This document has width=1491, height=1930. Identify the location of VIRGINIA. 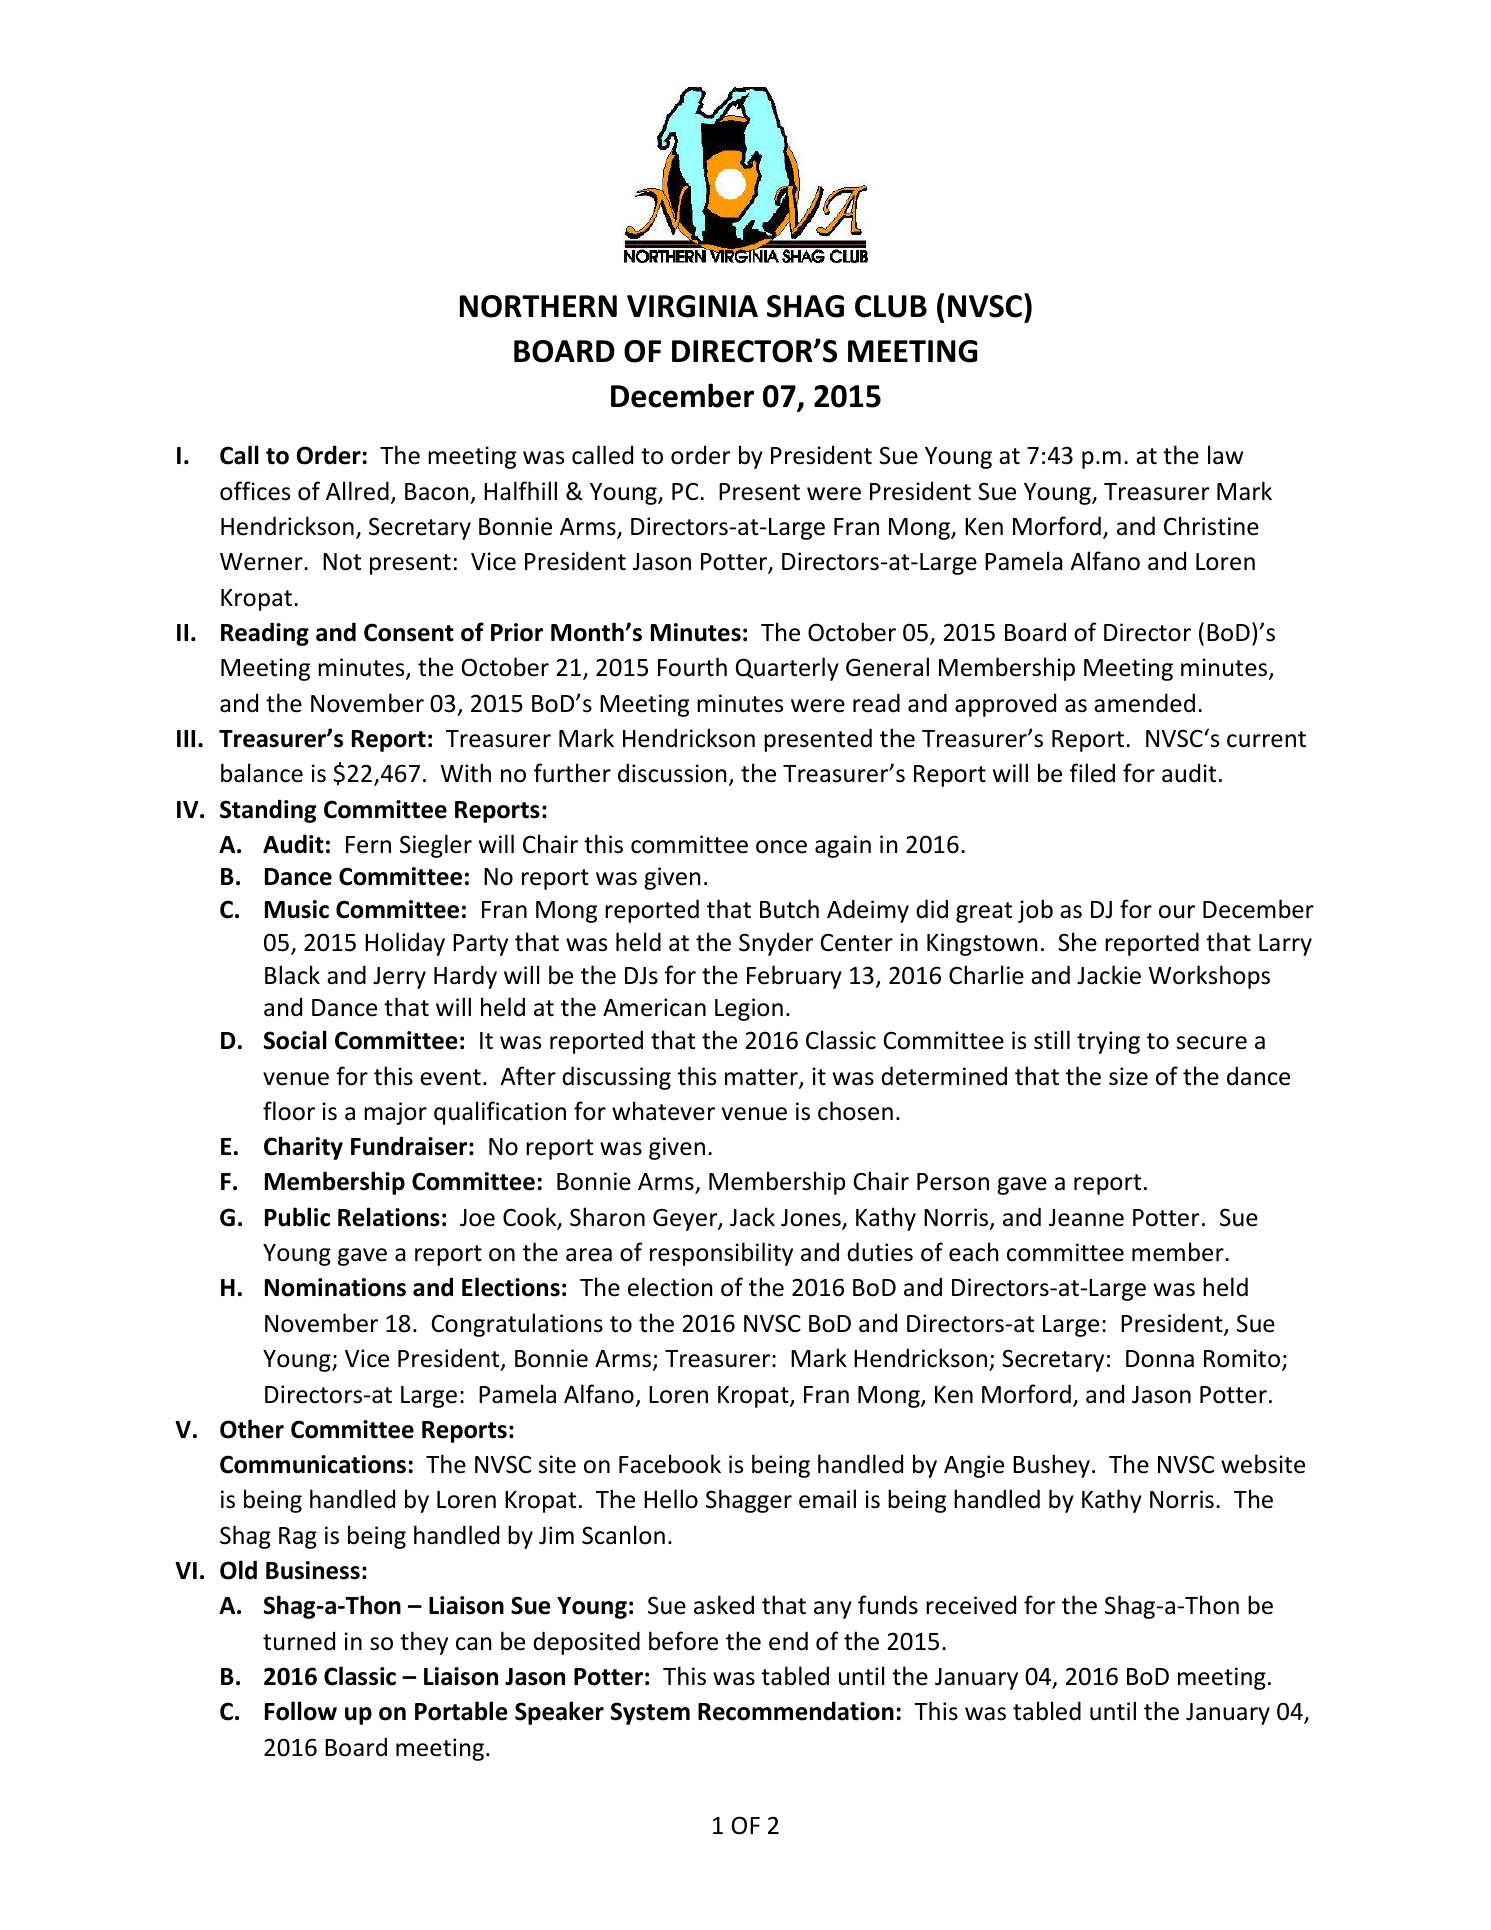
(692, 306).
